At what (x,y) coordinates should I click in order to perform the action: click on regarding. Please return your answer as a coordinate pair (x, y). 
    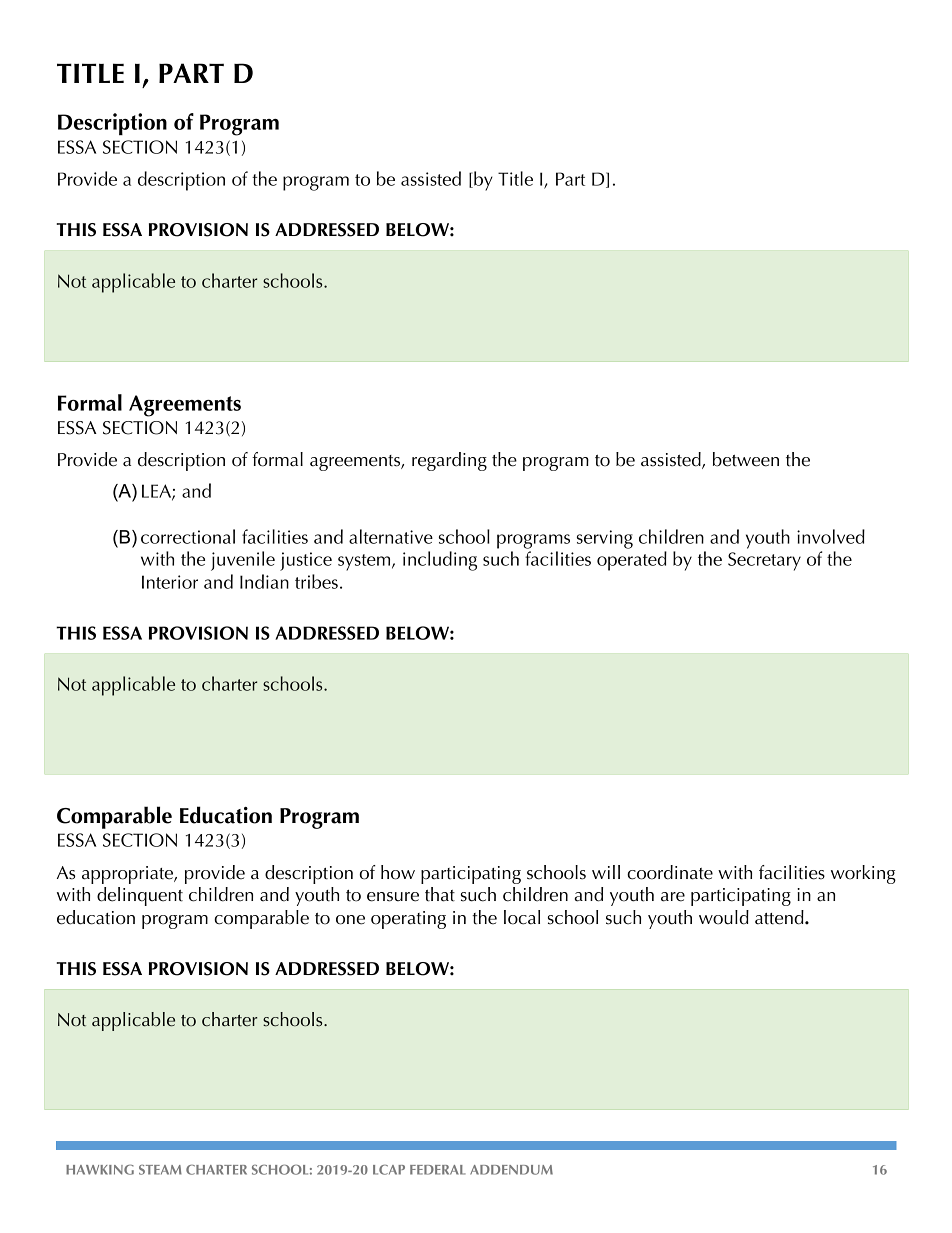
    Looking at the image, I should click on (449, 461).
